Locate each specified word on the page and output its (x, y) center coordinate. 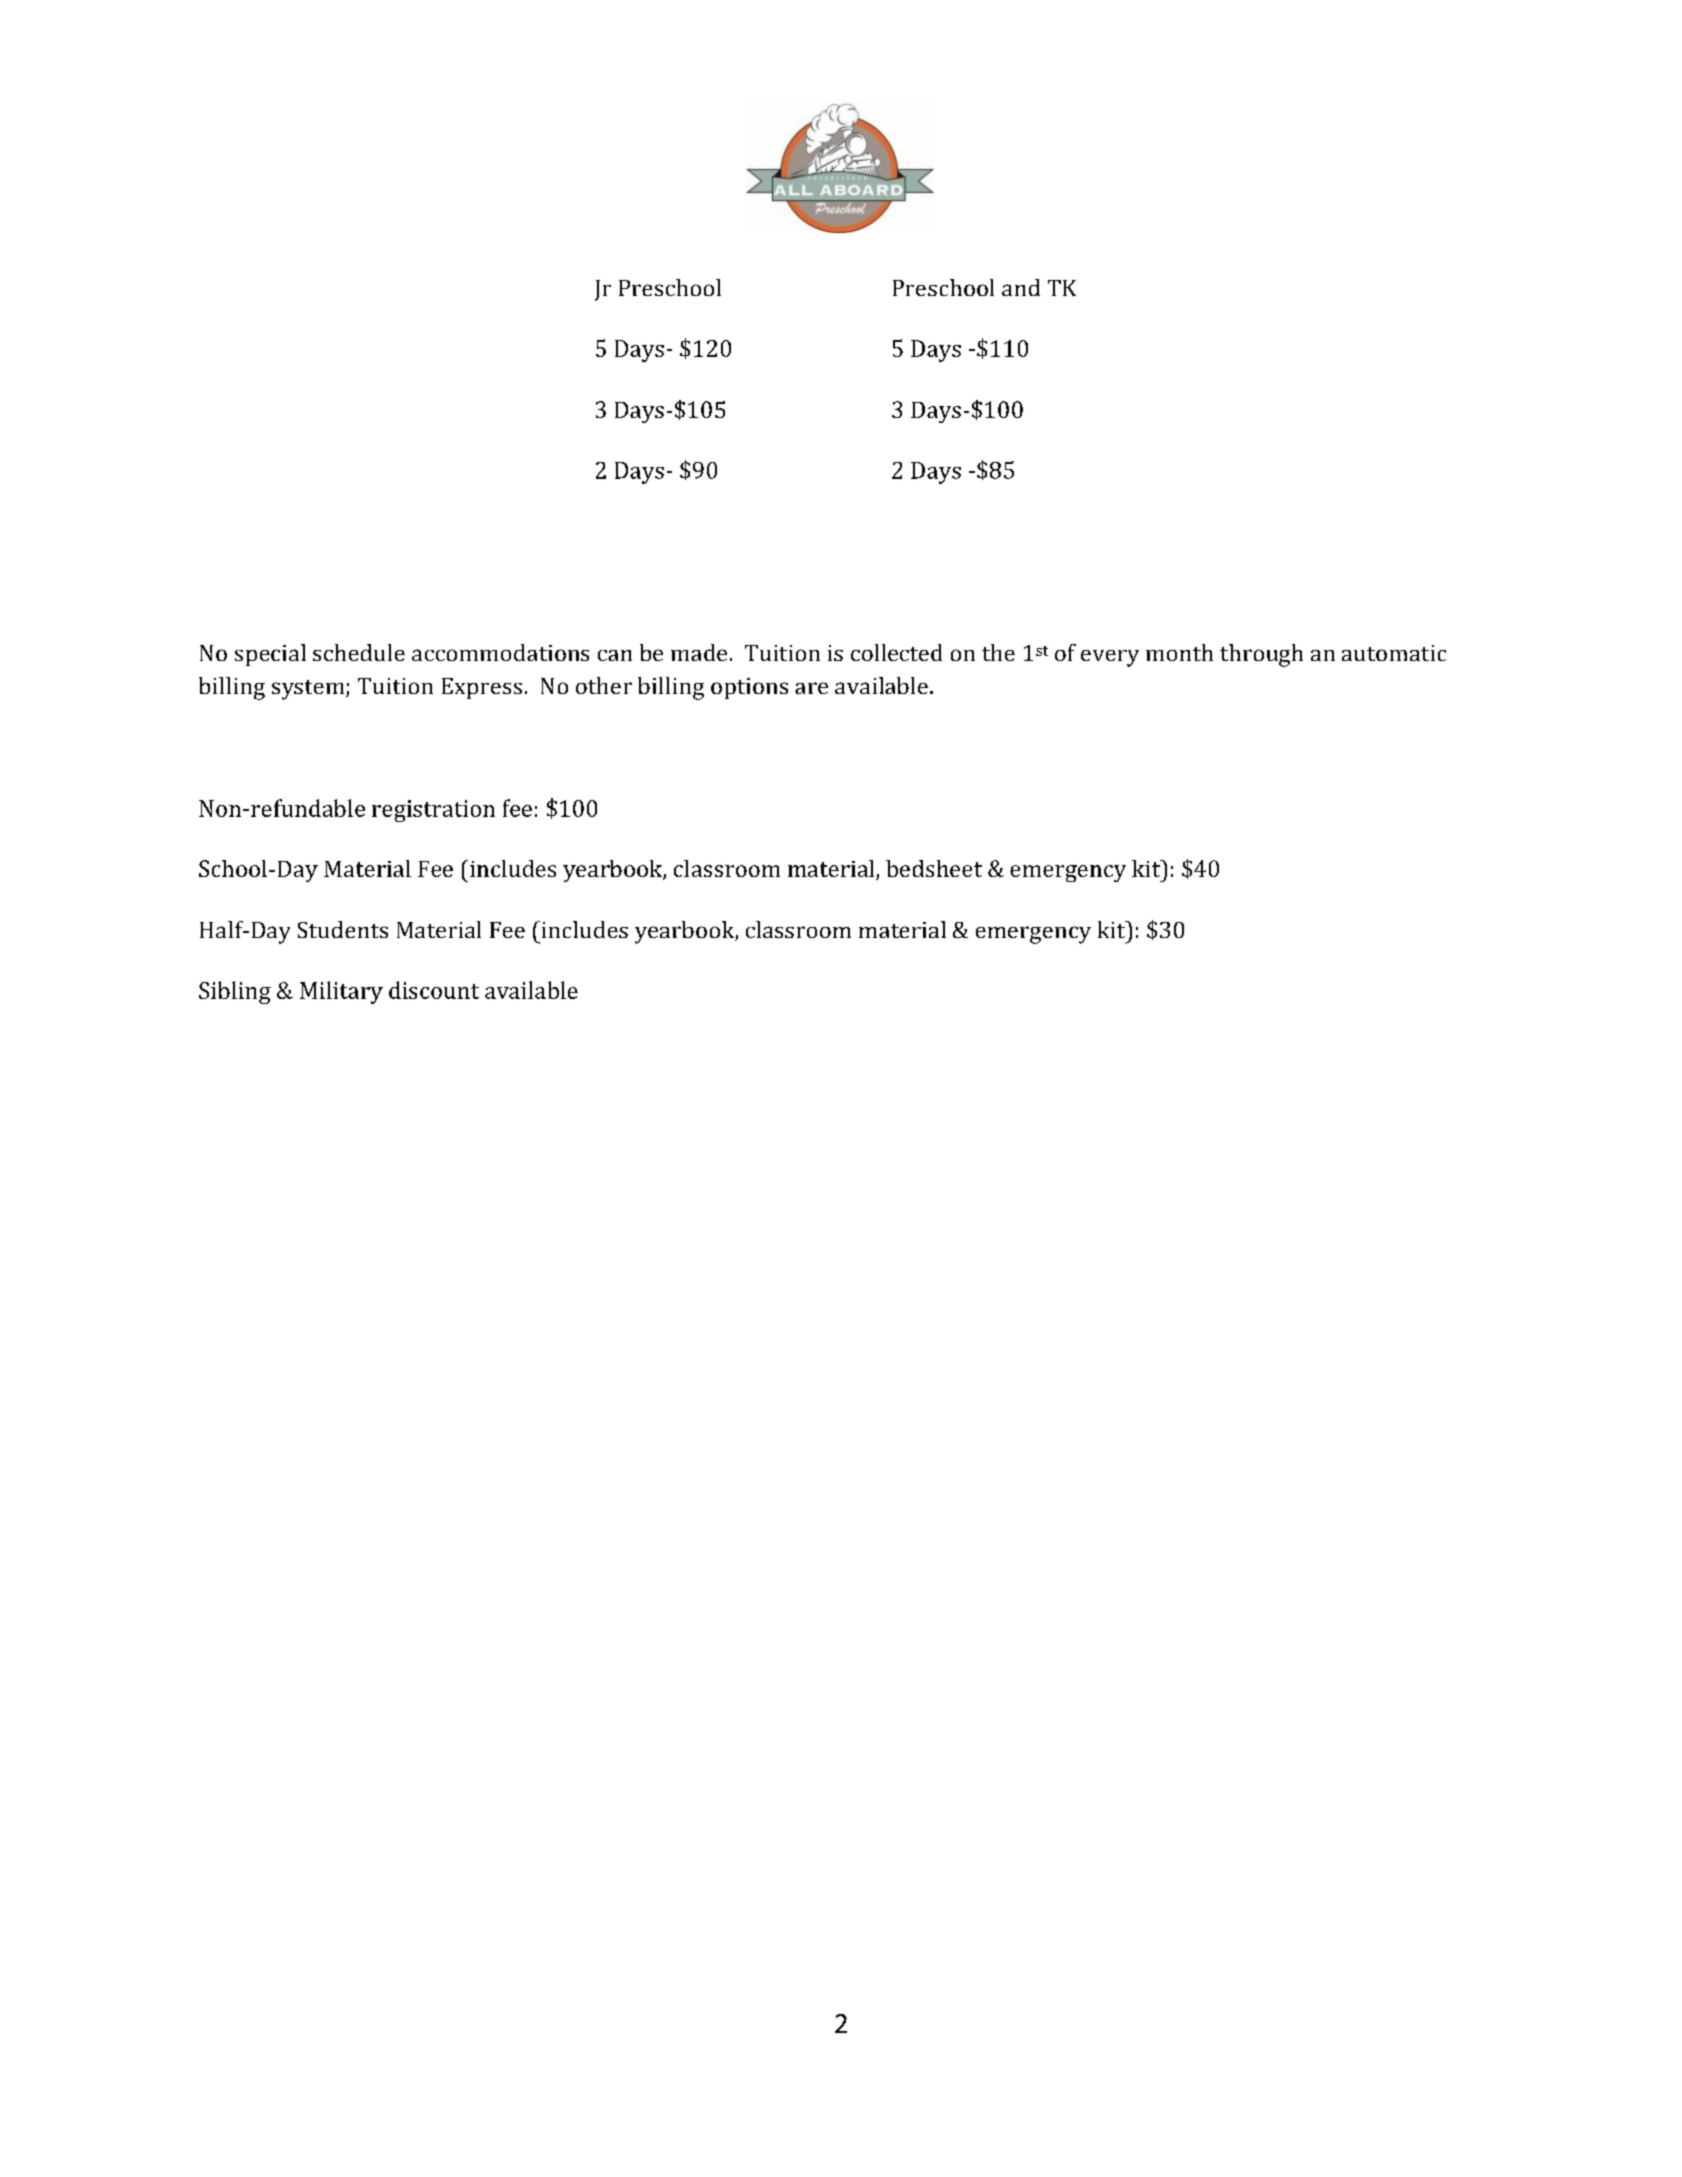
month (1179, 652)
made (699, 652)
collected (896, 652)
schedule (359, 652)
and (1021, 287)
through (1261, 655)
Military (341, 992)
